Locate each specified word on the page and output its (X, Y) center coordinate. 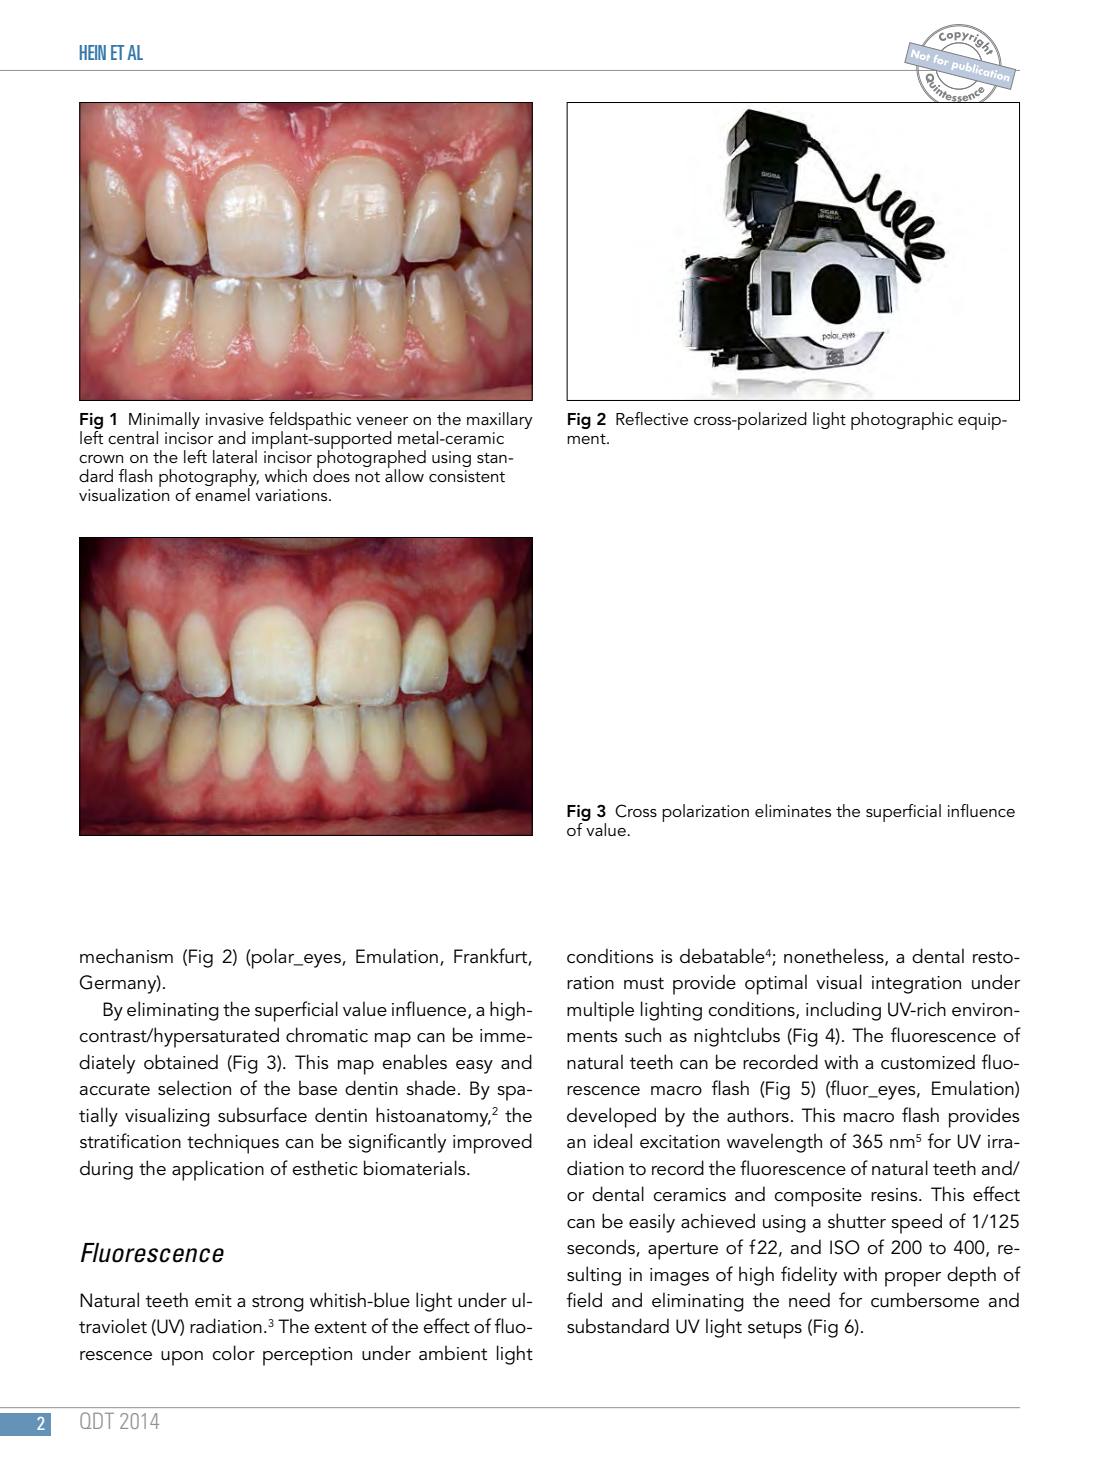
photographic (902, 421)
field (584, 1299)
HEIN (93, 52)
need (809, 1300)
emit (213, 1301)
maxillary (500, 420)
